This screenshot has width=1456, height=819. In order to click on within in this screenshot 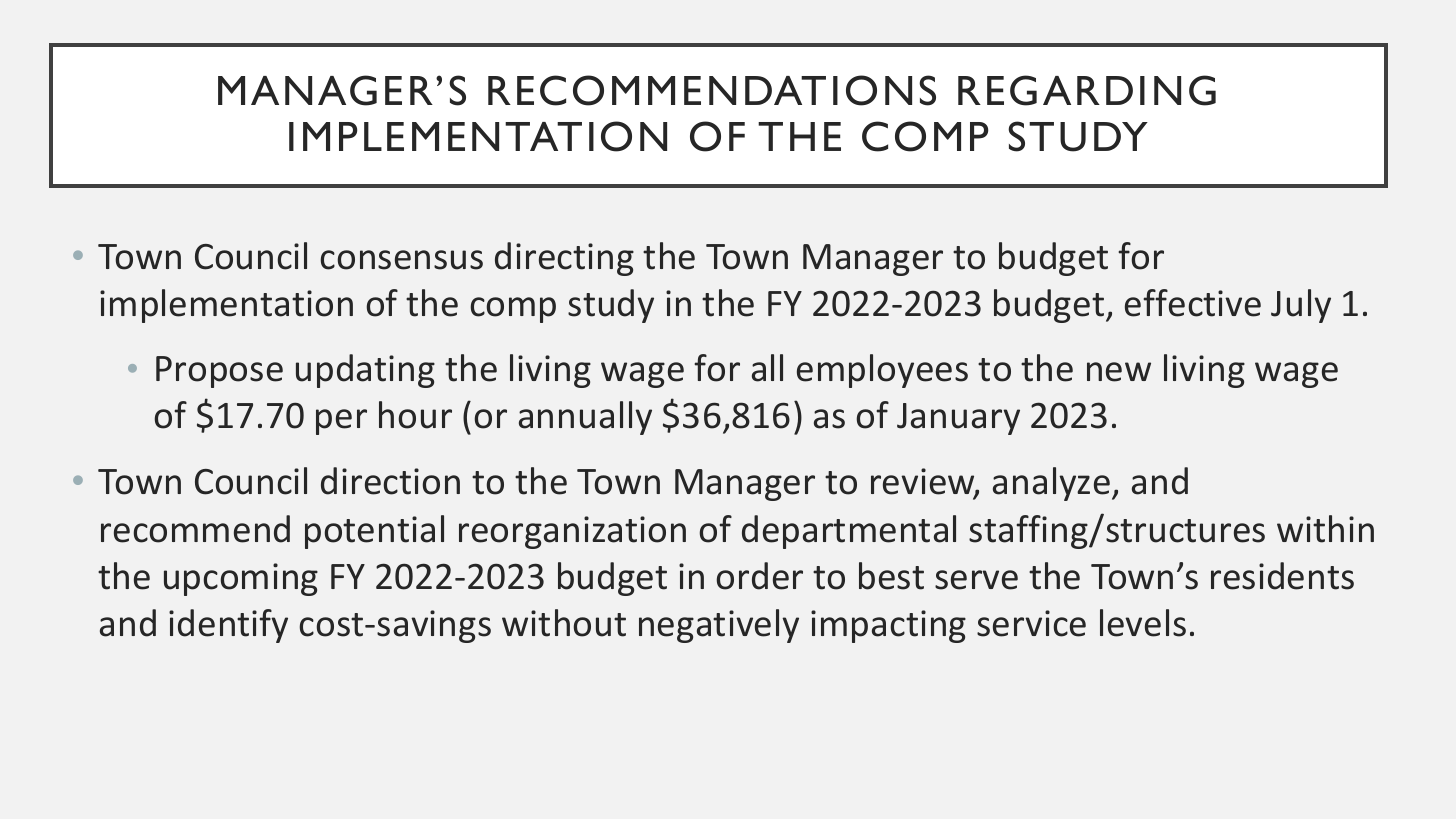, I will do `click(1325, 529)`.
